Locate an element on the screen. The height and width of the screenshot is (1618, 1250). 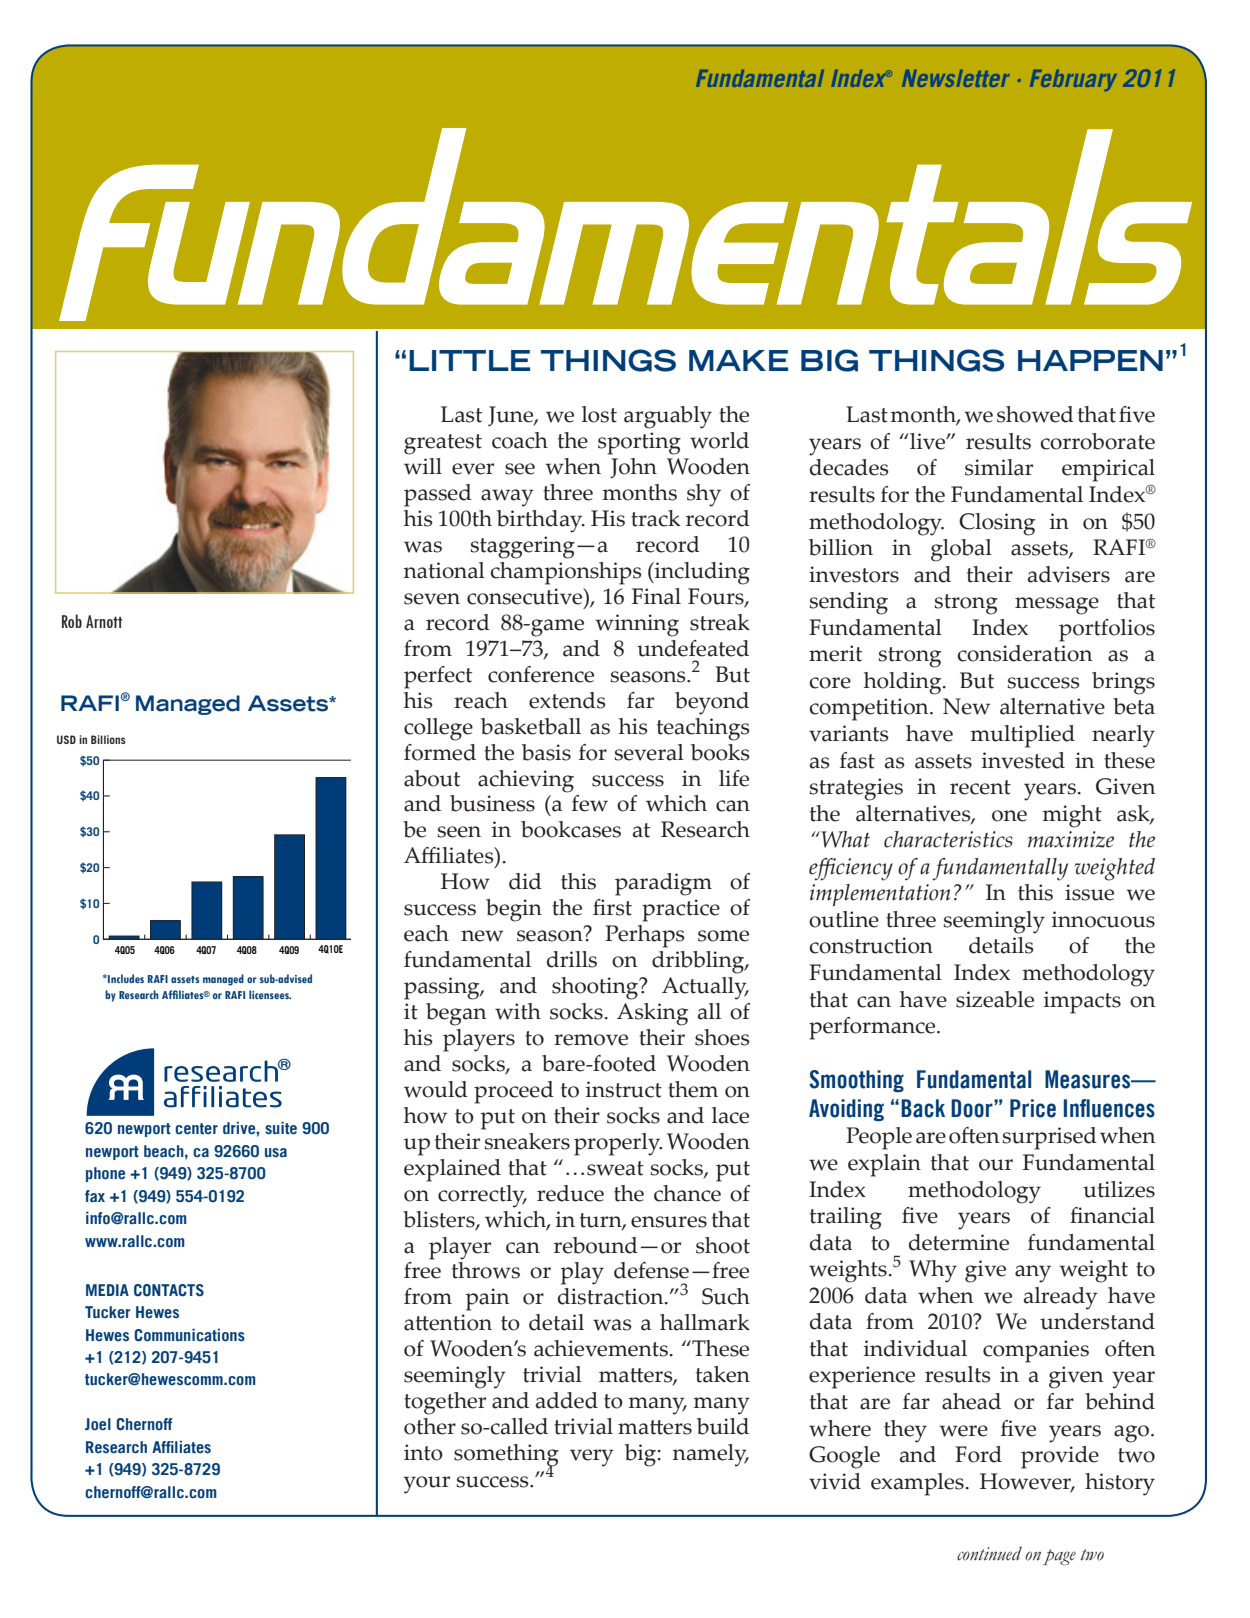
February is located at coordinates (1073, 80).
